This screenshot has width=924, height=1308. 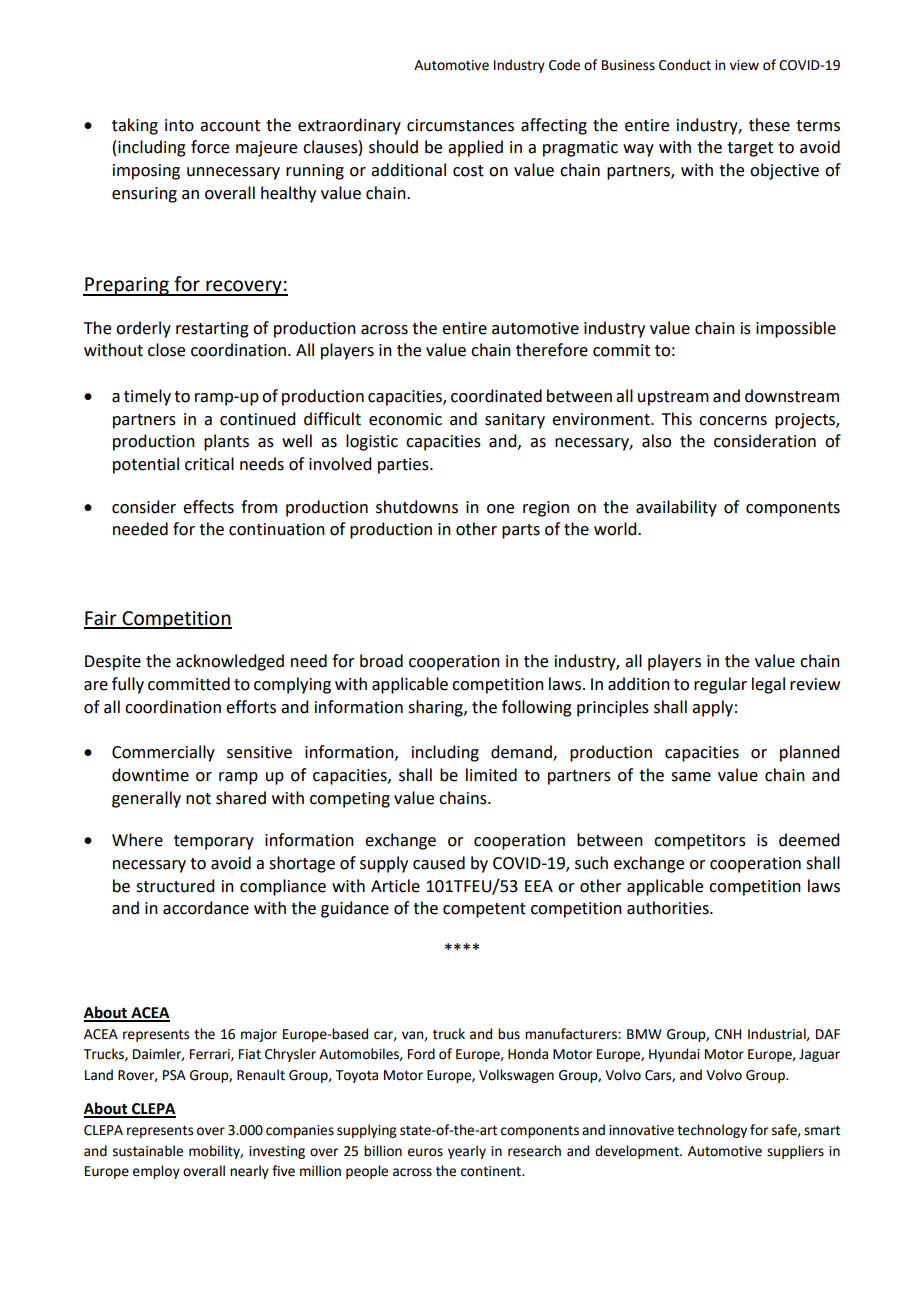 What do you see at coordinates (175, 886) in the screenshot?
I see `structured` at bounding box center [175, 886].
